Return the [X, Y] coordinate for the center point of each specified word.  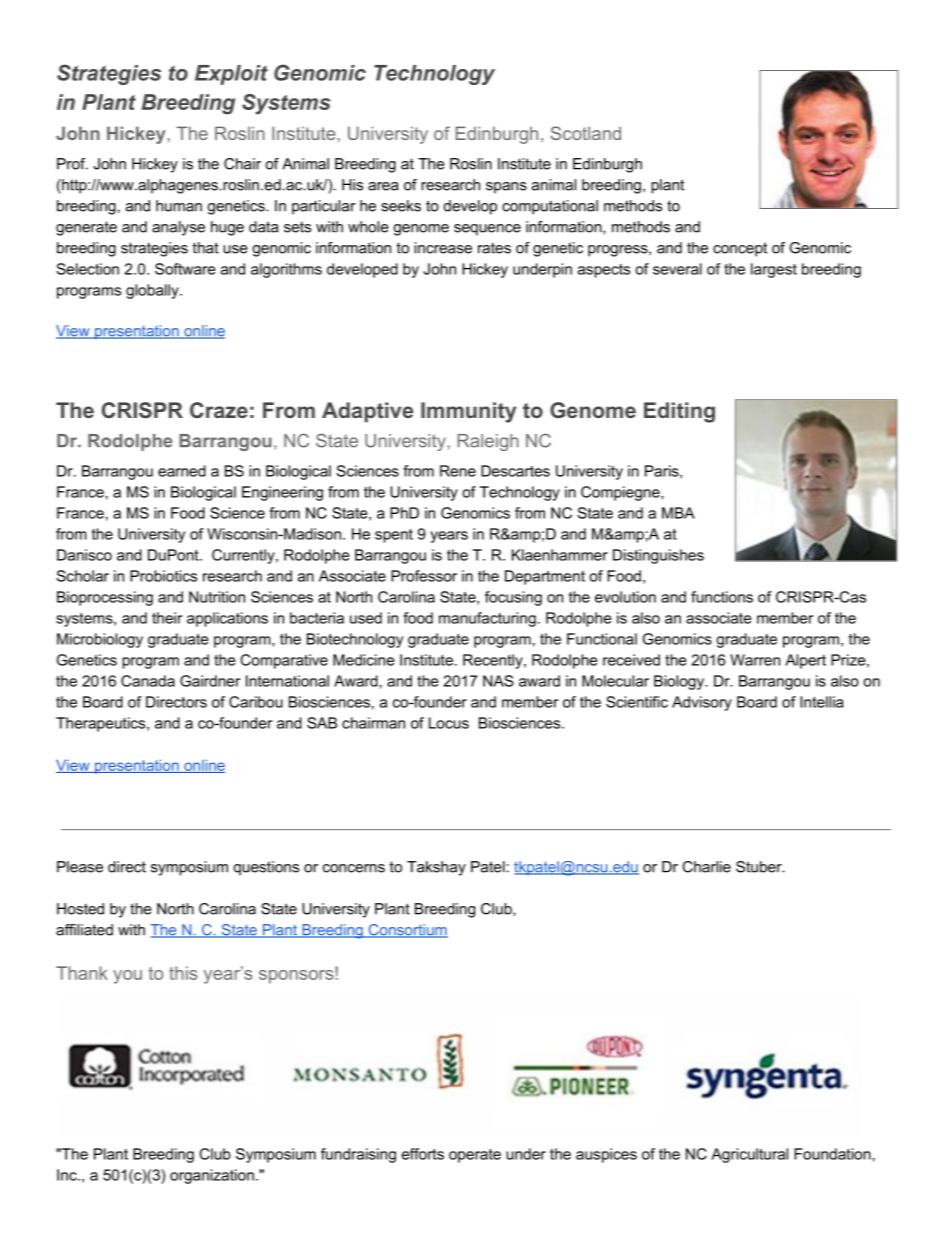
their [167, 618]
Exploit [231, 75]
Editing [679, 412]
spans [506, 188]
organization [212, 1176]
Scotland [586, 133]
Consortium [407, 931]
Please [80, 867]
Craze [219, 410]
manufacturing [487, 619]
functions [722, 597]
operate [475, 1156]
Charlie [706, 867]
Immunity [468, 412]
